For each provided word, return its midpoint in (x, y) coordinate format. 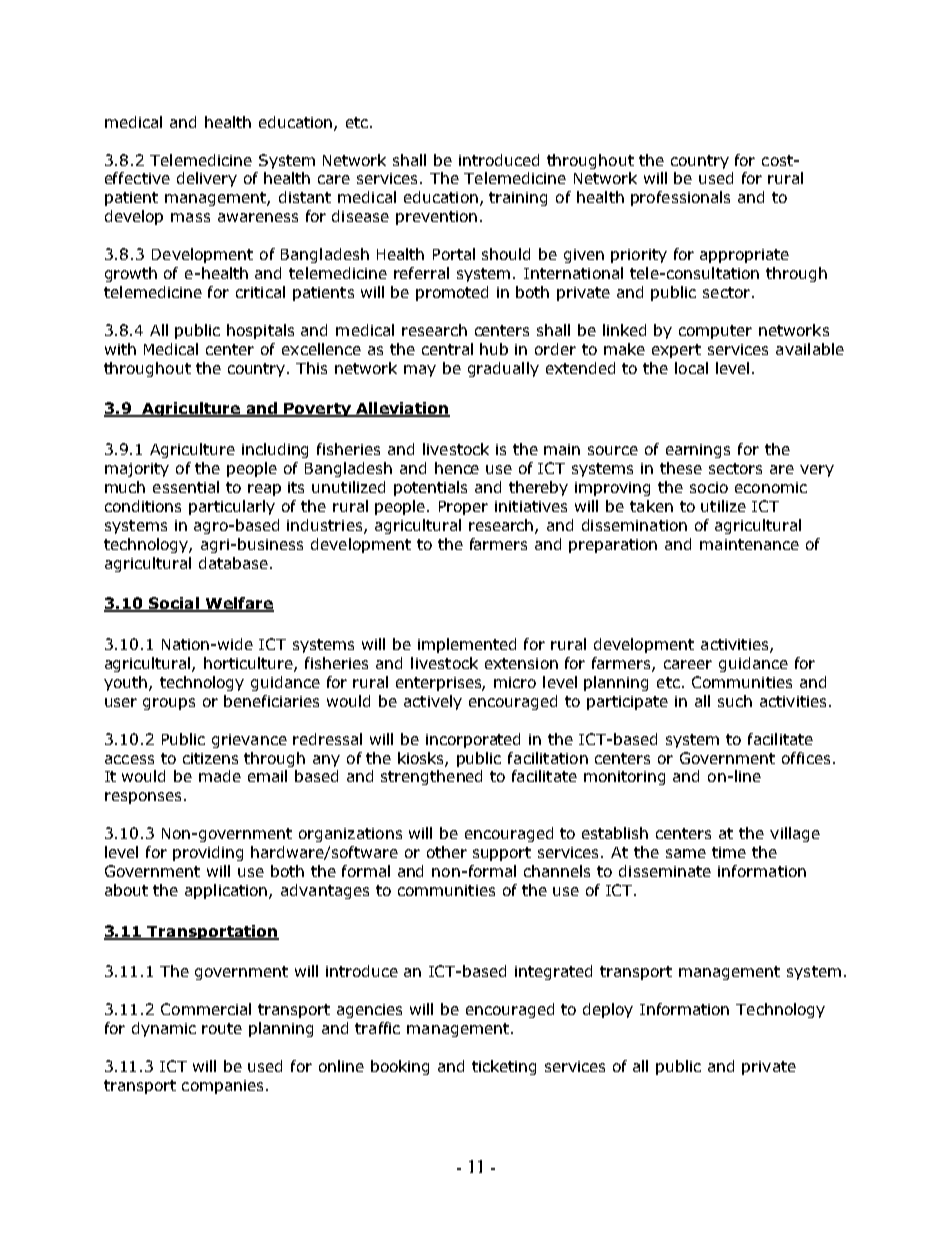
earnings (698, 451)
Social (173, 604)
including (275, 450)
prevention (436, 218)
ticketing (504, 1067)
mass (190, 217)
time (729, 852)
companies (224, 1087)
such (735, 701)
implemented (467, 645)
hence (457, 468)
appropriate (744, 256)
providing (208, 853)
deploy (608, 1010)
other (447, 852)
